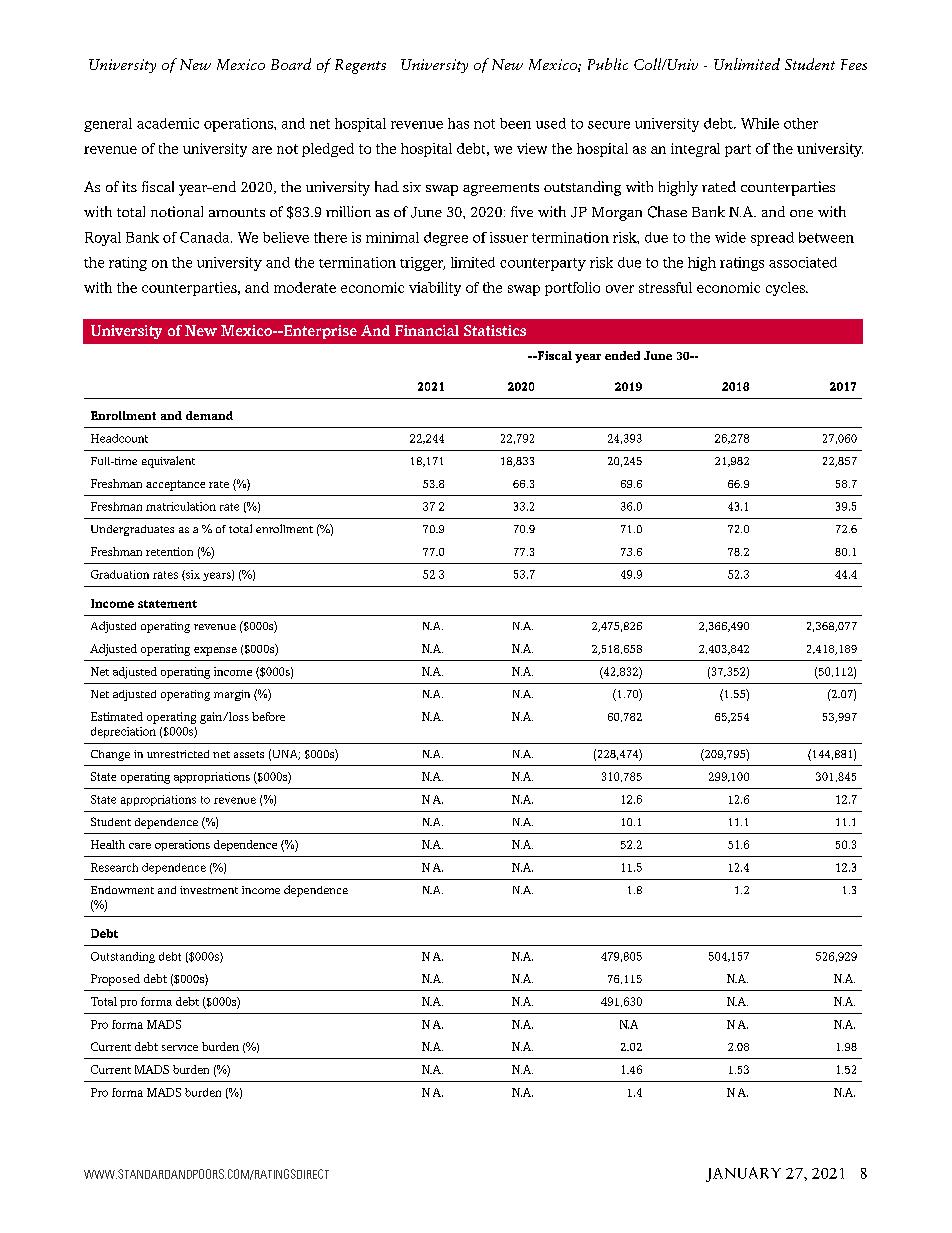 Image resolution: width=952 pixels, height=1233 pixels. I want to click on investment, so click(209, 890).
